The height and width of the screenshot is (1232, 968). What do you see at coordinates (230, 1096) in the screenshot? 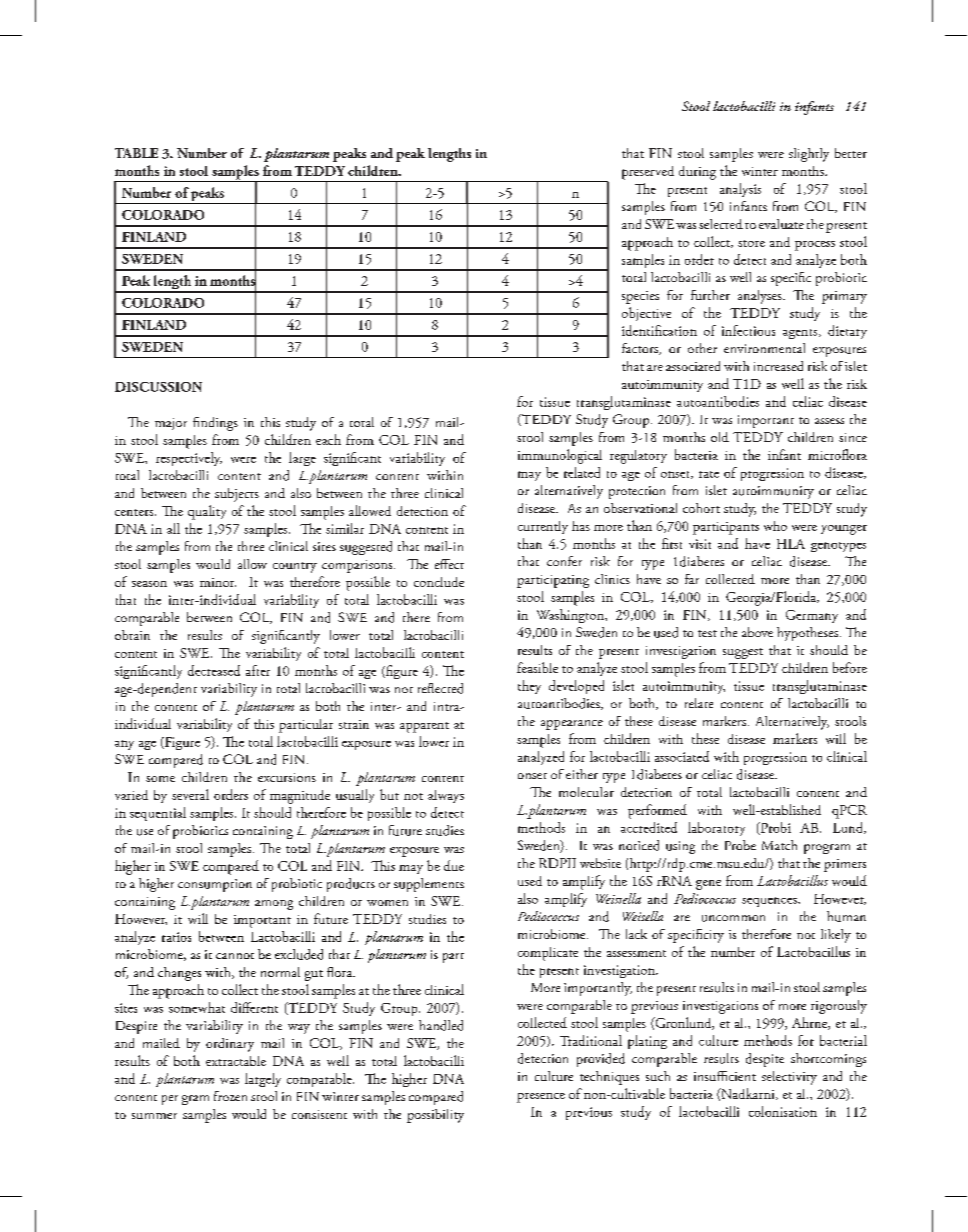
I see `frozen` at bounding box center [230, 1096].
